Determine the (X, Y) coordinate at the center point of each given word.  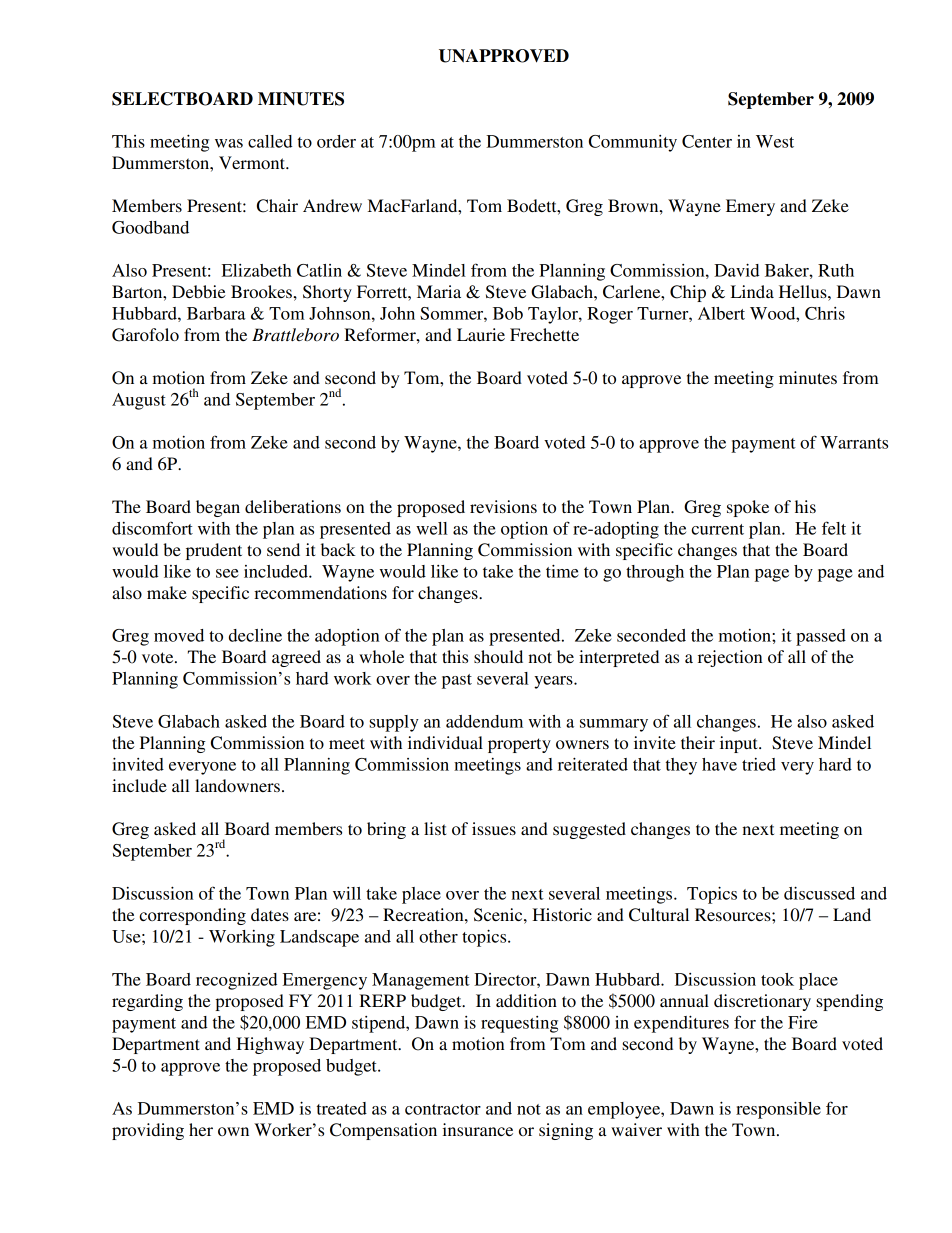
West (775, 141)
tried (759, 764)
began (218, 508)
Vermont (253, 162)
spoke (748, 508)
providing (148, 1131)
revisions (503, 506)
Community (633, 143)
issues (494, 828)
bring (386, 830)
